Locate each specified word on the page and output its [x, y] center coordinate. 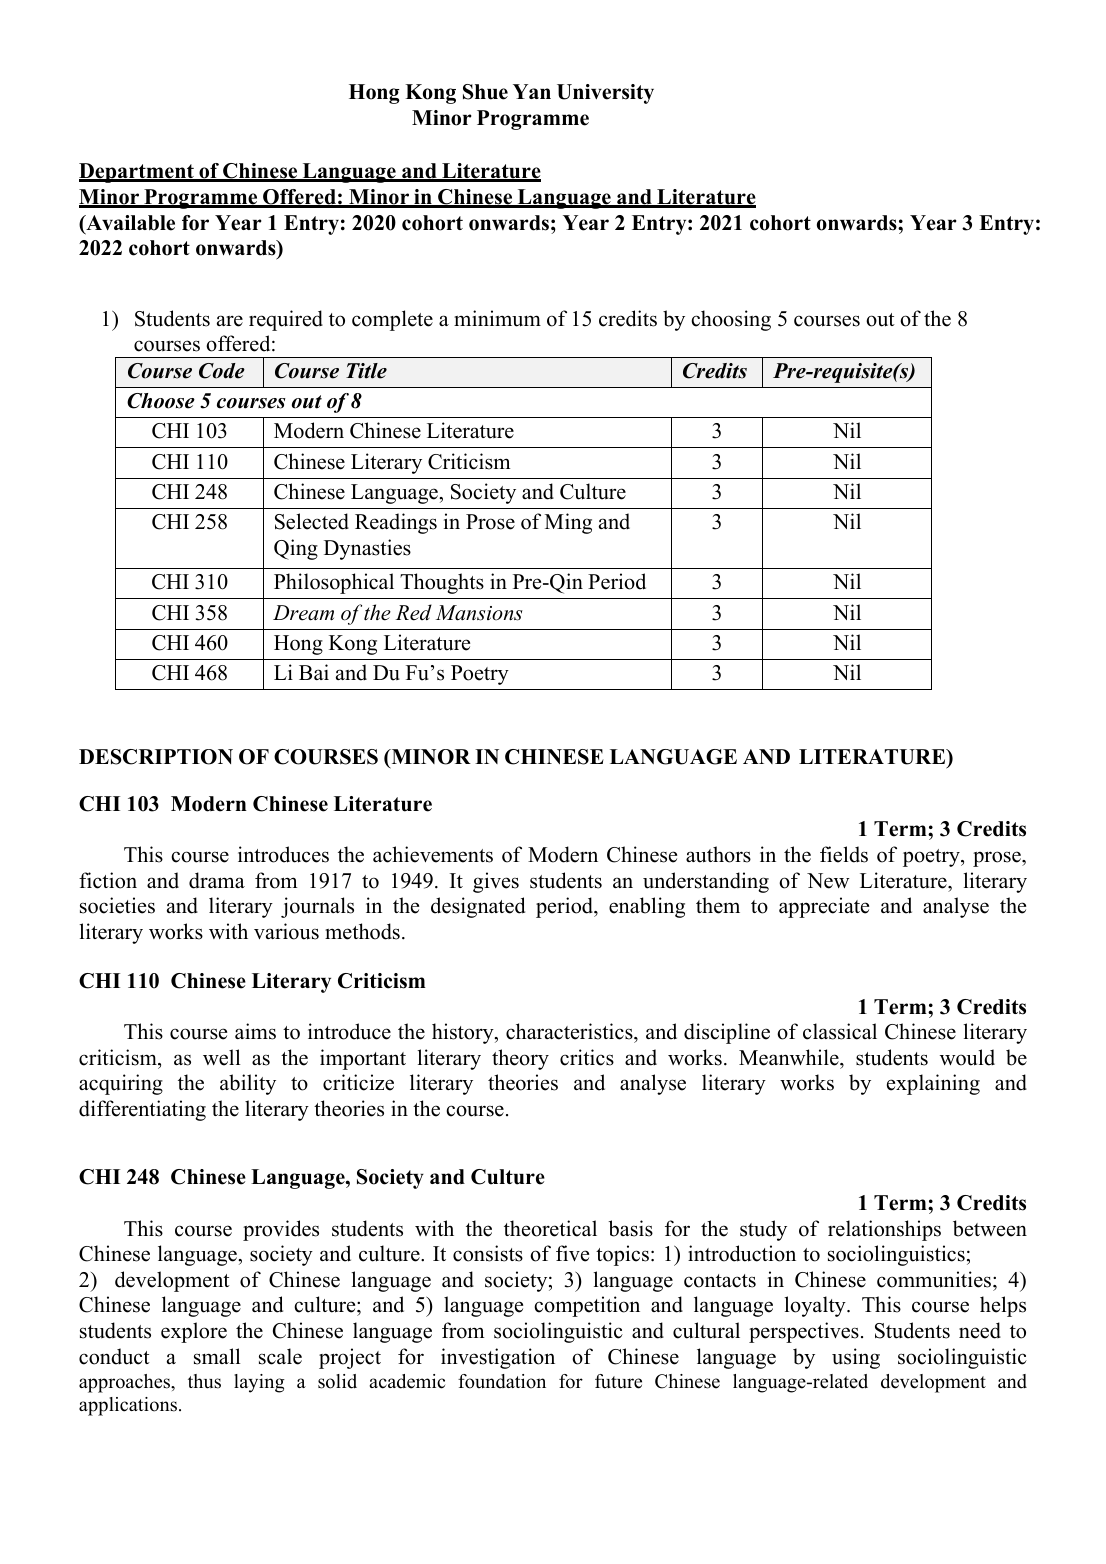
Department [137, 173]
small [217, 1356]
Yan [532, 91]
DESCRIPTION [156, 757]
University [605, 94]
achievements [433, 854]
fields [844, 854]
